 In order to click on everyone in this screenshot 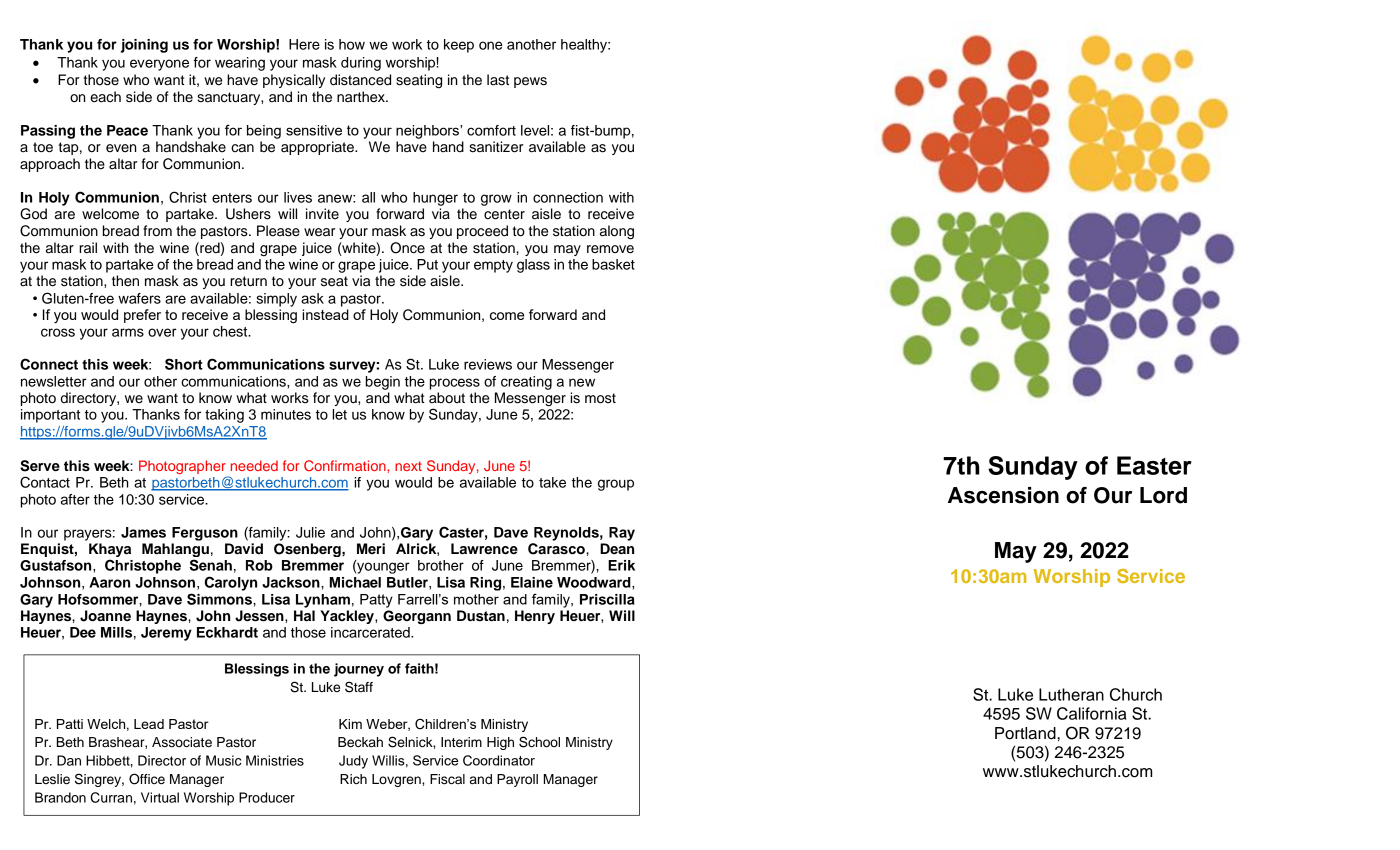, I will do `click(159, 65)`.
